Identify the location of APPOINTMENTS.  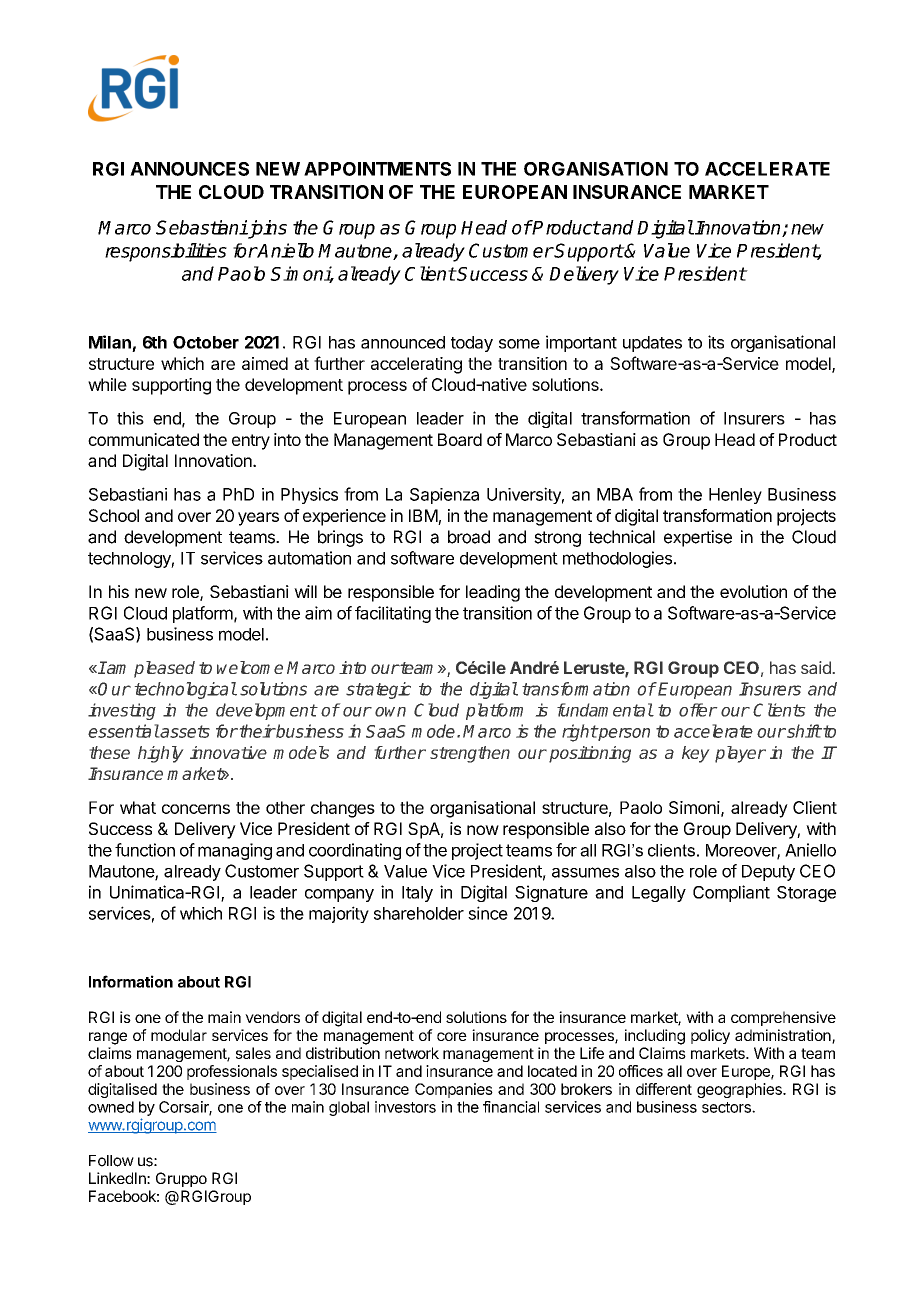
(377, 169).
